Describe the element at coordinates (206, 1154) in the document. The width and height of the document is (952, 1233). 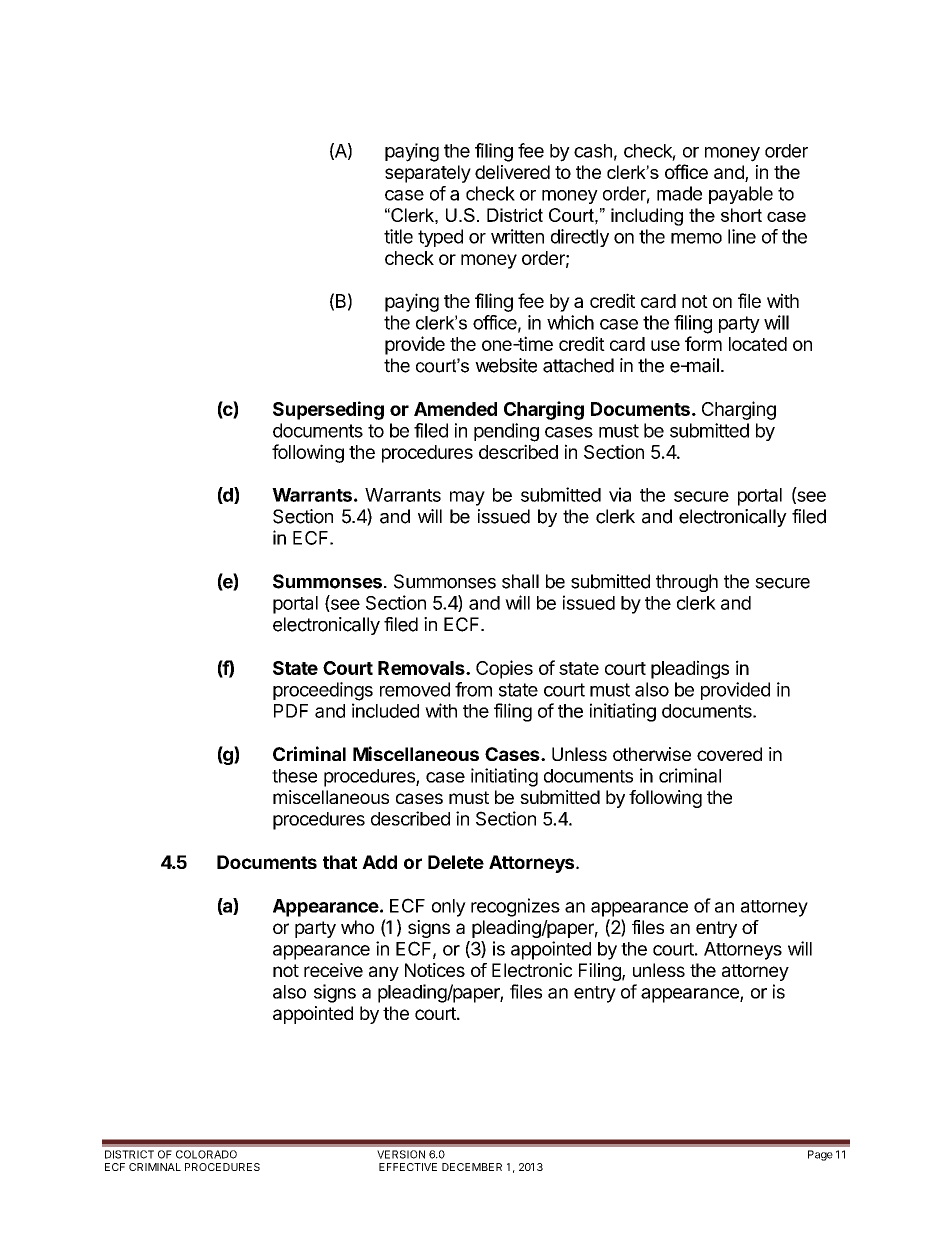
I see `COLORADO` at that location.
